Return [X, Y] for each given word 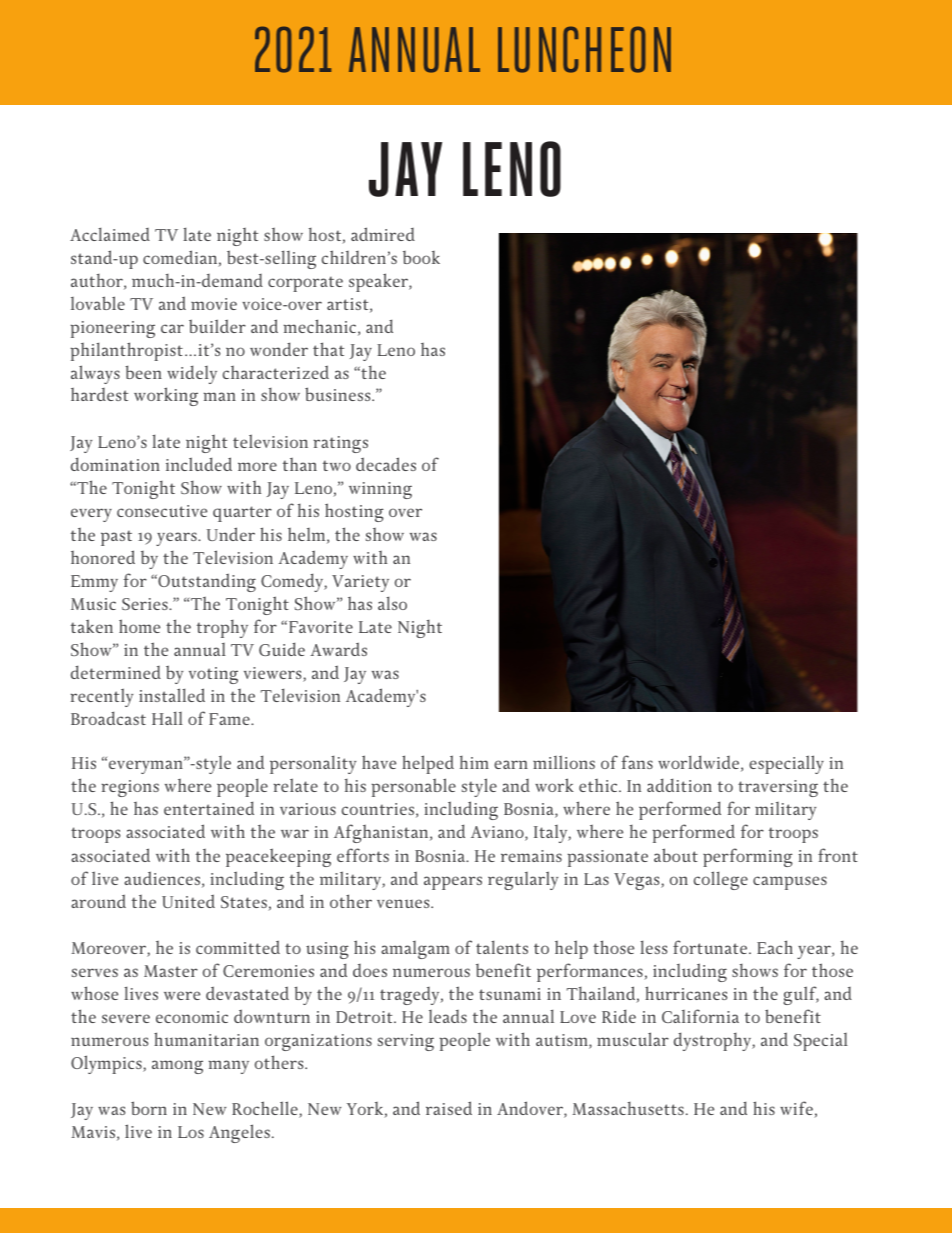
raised [449, 1108]
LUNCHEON [584, 49]
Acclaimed [110, 234]
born [149, 1108]
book [421, 257]
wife [797, 1109]
